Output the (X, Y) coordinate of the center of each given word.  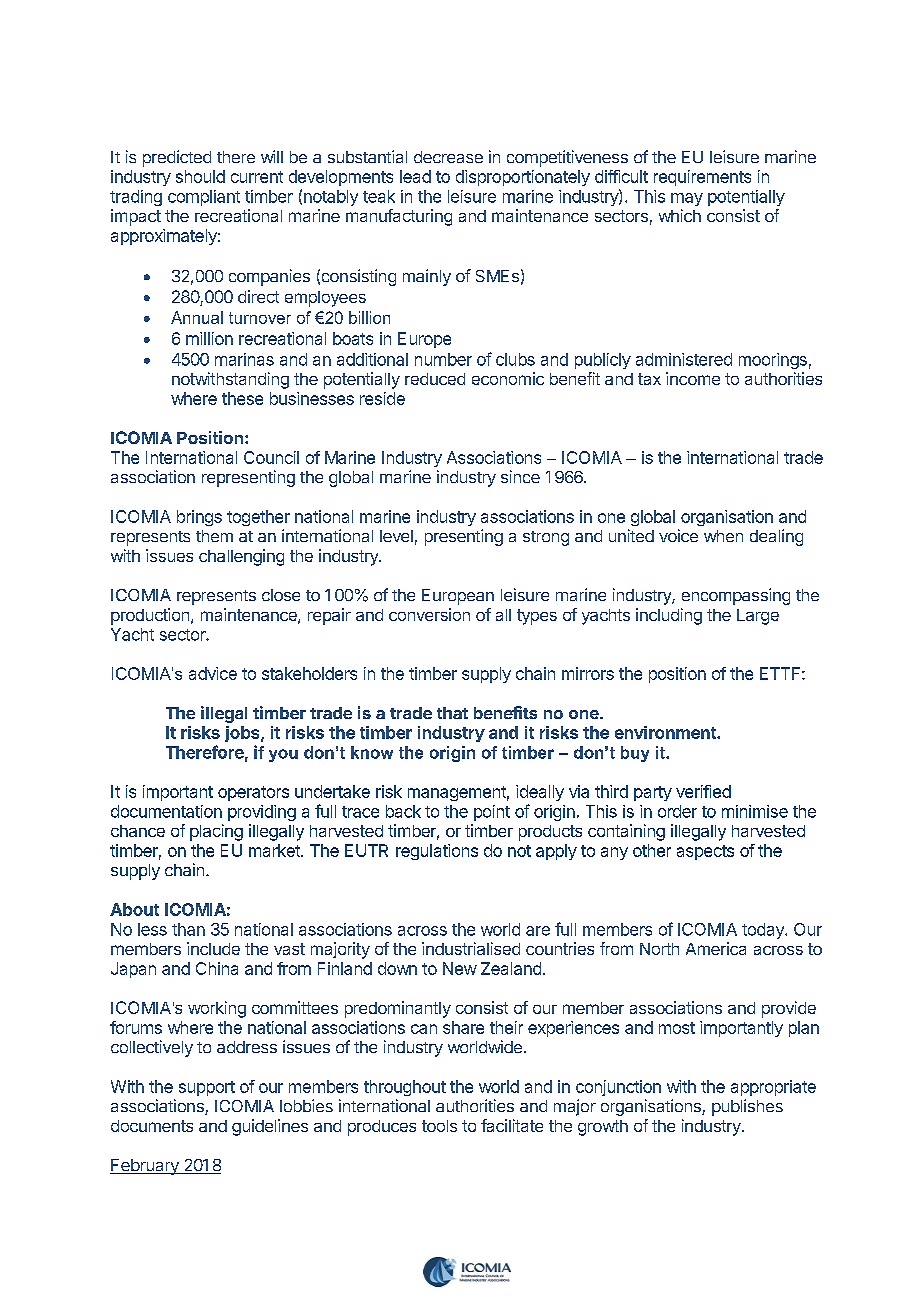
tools (439, 1126)
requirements (702, 178)
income (693, 378)
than (188, 929)
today (764, 931)
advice (213, 673)
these (242, 398)
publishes (747, 1107)
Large (758, 617)
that (452, 713)
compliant (204, 198)
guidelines (270, 1127)
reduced (435, 379)
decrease (448, 157)
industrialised (471, 948)
